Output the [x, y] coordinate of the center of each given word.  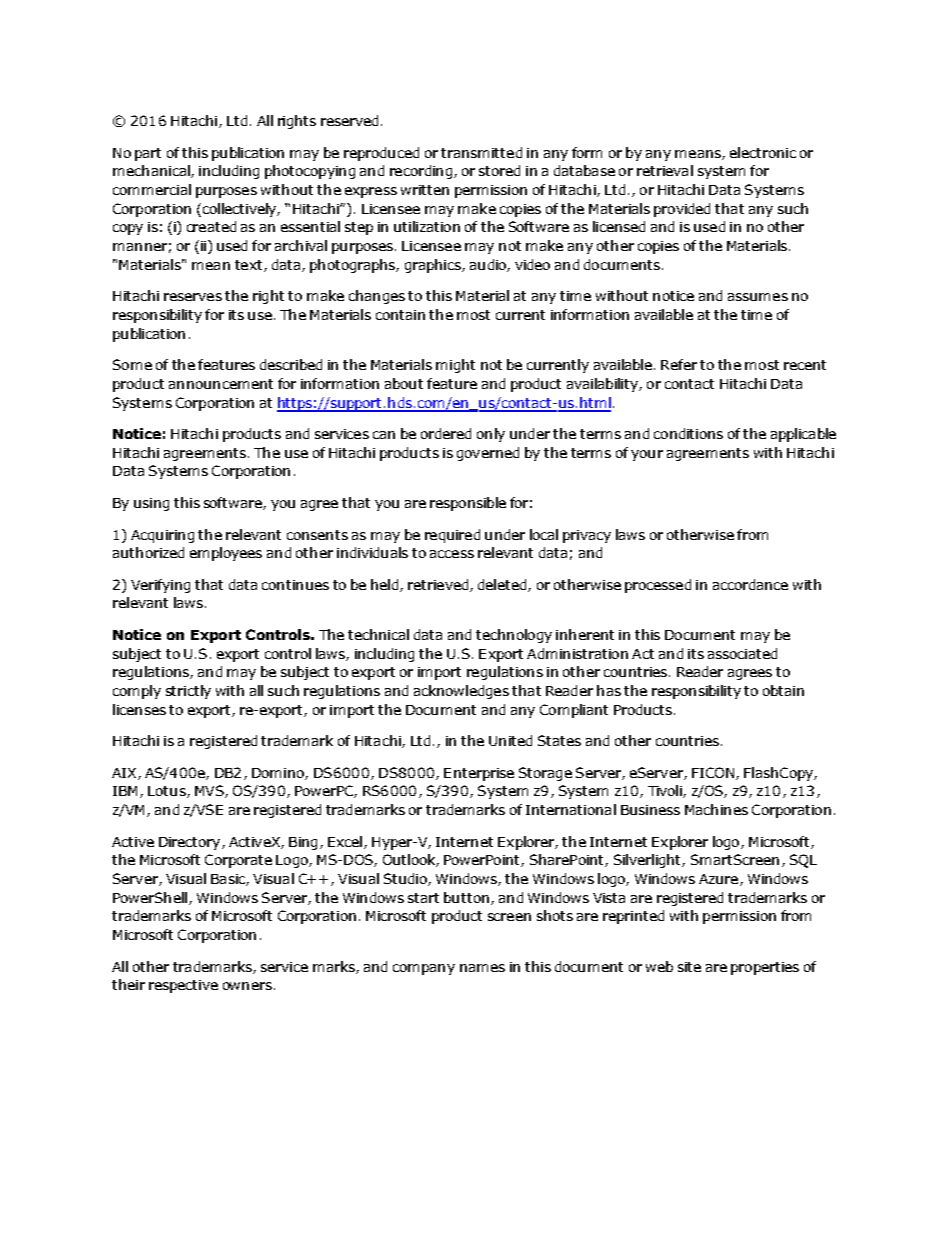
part [148, 154]
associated [742, 653]
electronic [763, 152]
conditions [688, 433]
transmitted [481, 152]
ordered [446, 433]
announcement [221, 384]
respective [183, 986]
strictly [188, 692]
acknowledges [461, 692]
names [482, 968]
